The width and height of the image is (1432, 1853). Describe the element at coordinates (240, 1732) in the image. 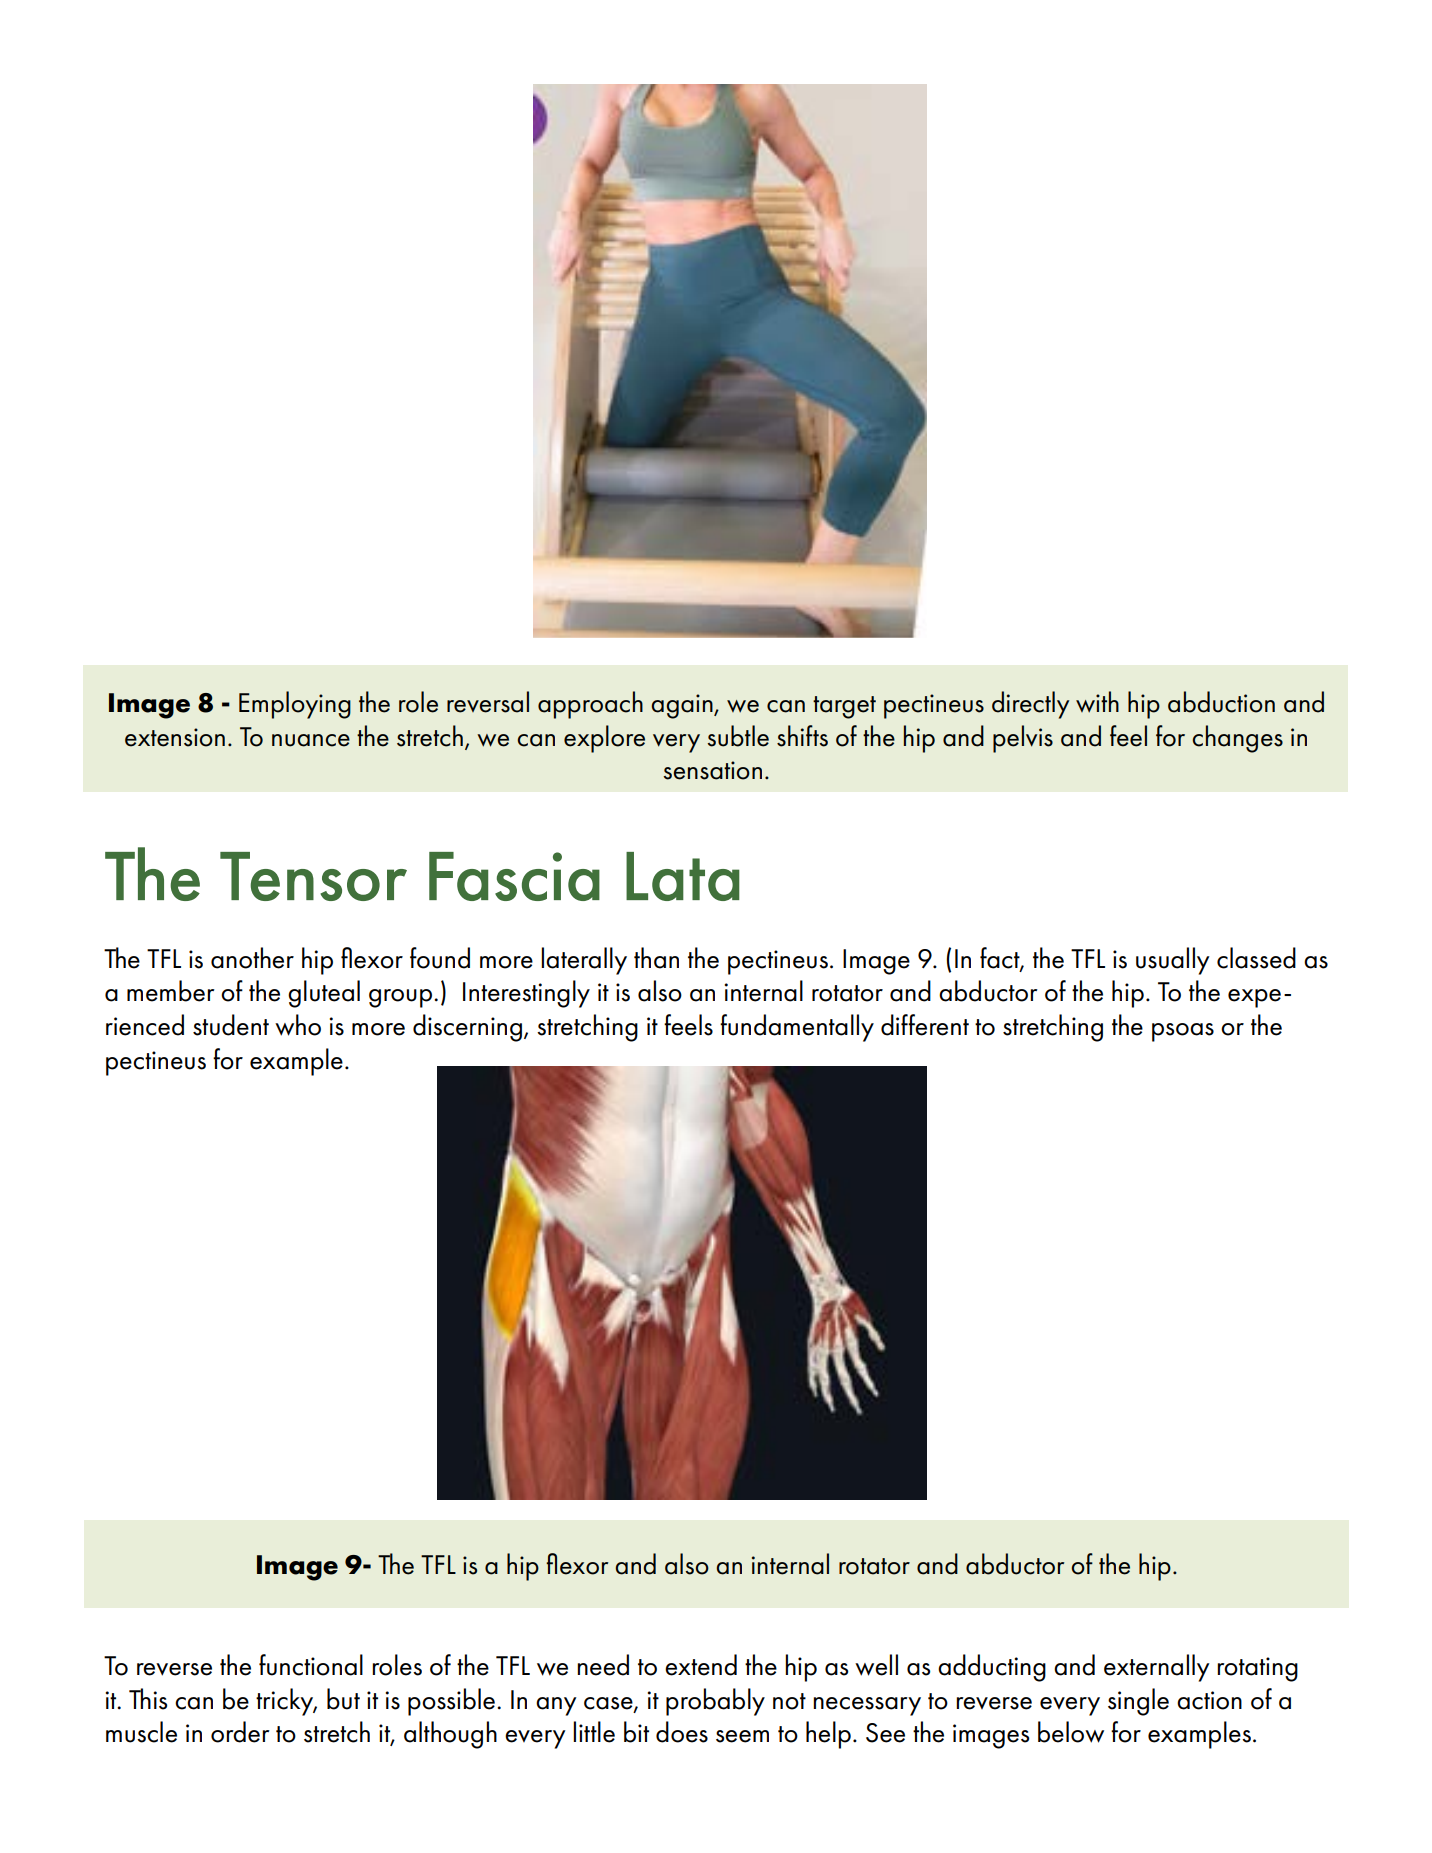

I see `order` at that location.
